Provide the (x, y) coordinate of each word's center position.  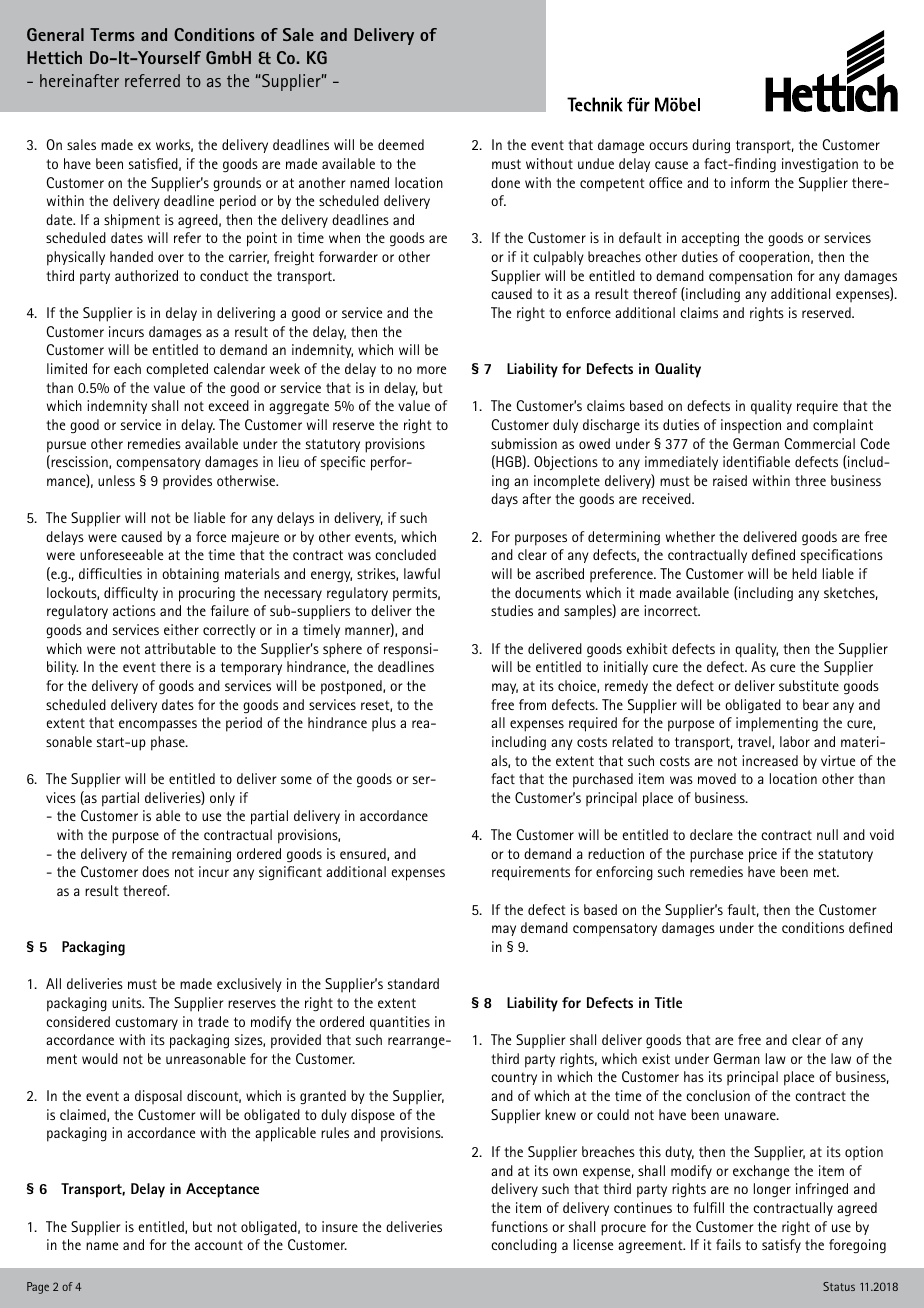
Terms (112, 34)
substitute (809, 685)
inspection (751, 426)
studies (512, 610)
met (826, 872)
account (219, 1245)
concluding (524, 1246)
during (711, 146)
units (128, 1002)
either (181, 629)
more (431, 370)
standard (413, 983)
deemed (401, 144)
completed (177, 370)
